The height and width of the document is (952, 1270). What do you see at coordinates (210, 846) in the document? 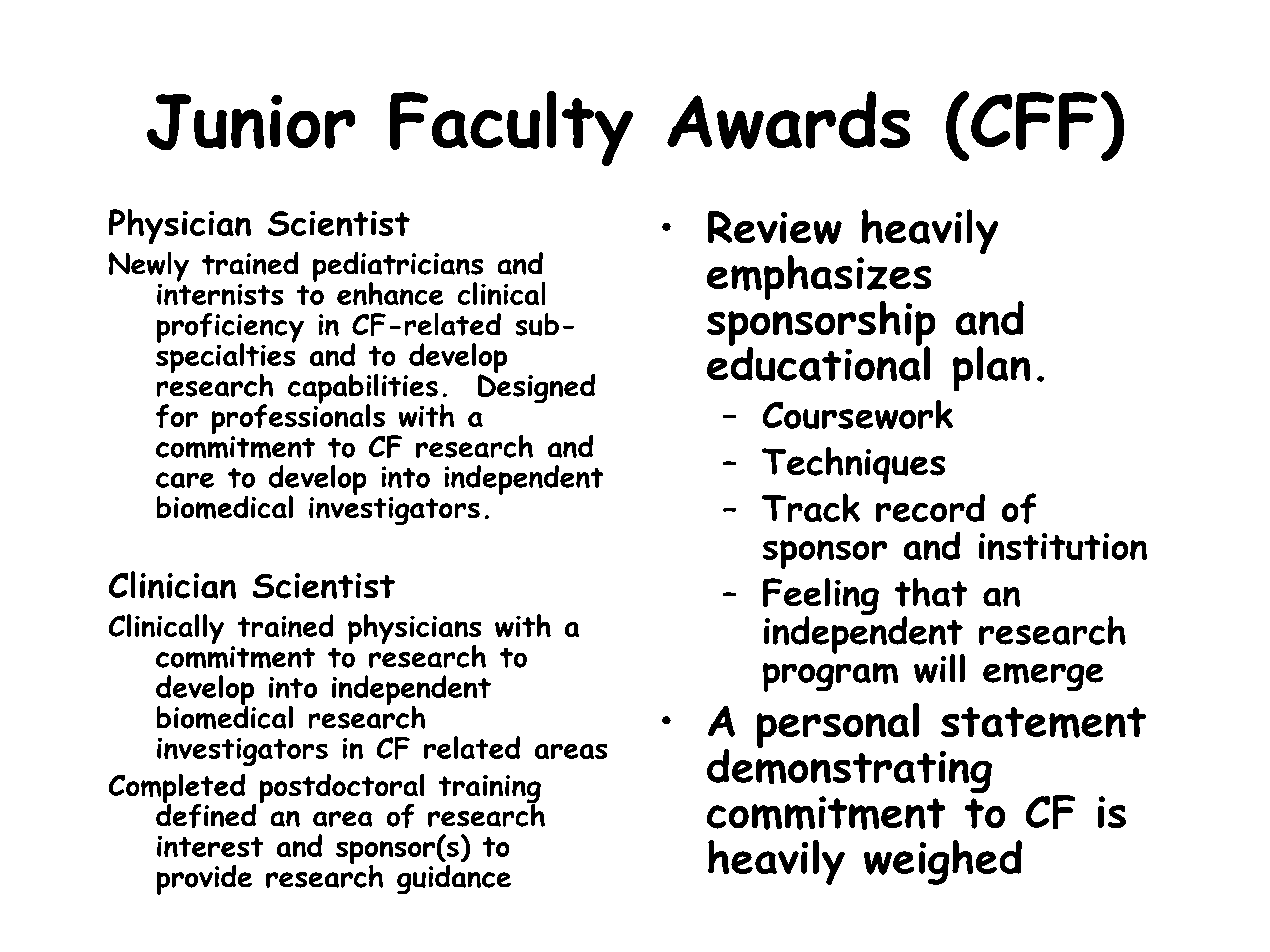
I see `interest` at bounding box center [210, 846].
